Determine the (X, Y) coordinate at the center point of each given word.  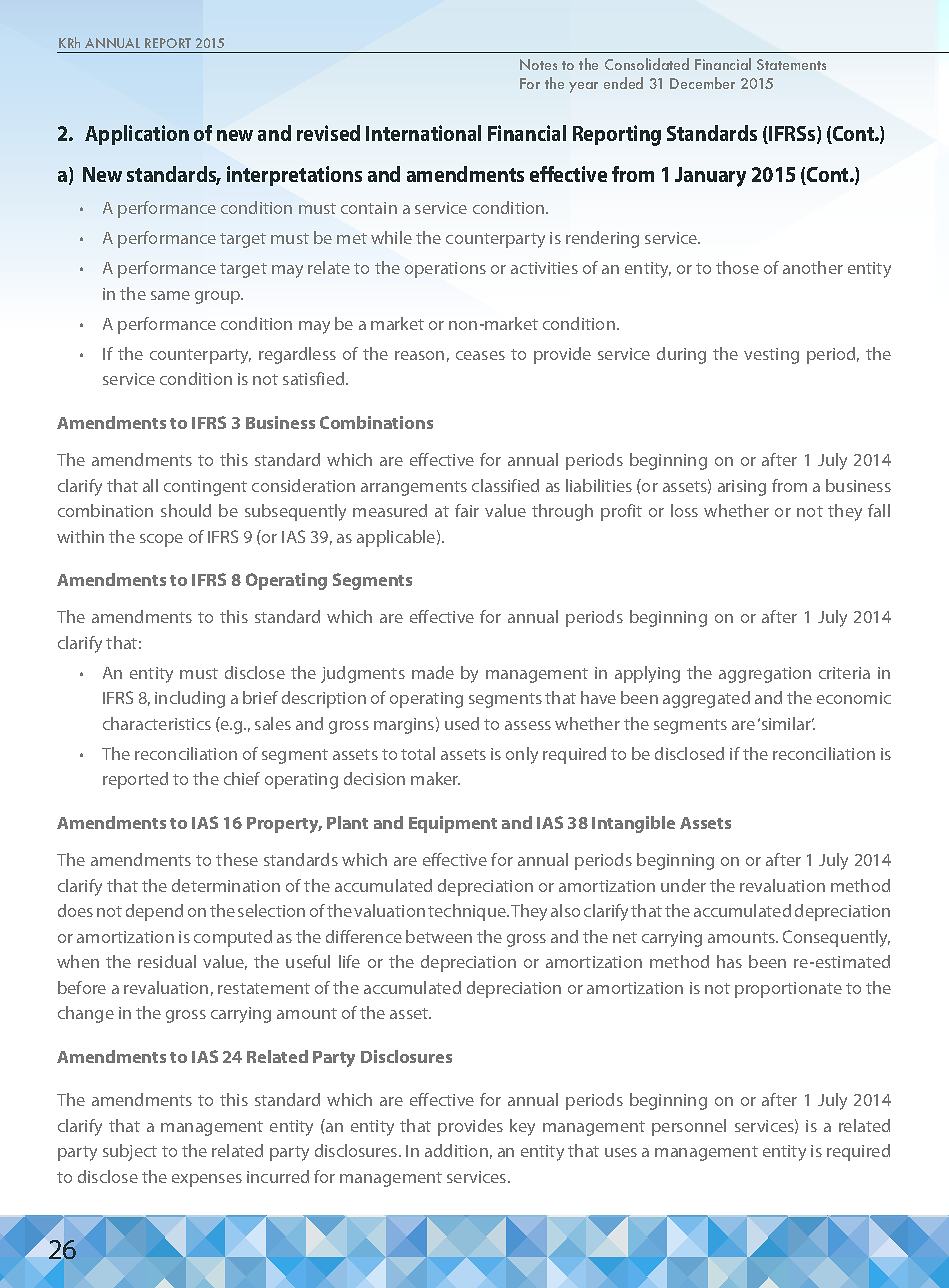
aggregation (765, 675)
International (423, 133)
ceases (480, 355)
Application (137, 135)
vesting (771, 356)
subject (130, 1152)
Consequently (836, 938)
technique (468, 912)
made (433, 672)
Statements (791, 64)
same (170, 295)
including (190, 699)
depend (154, 912)
